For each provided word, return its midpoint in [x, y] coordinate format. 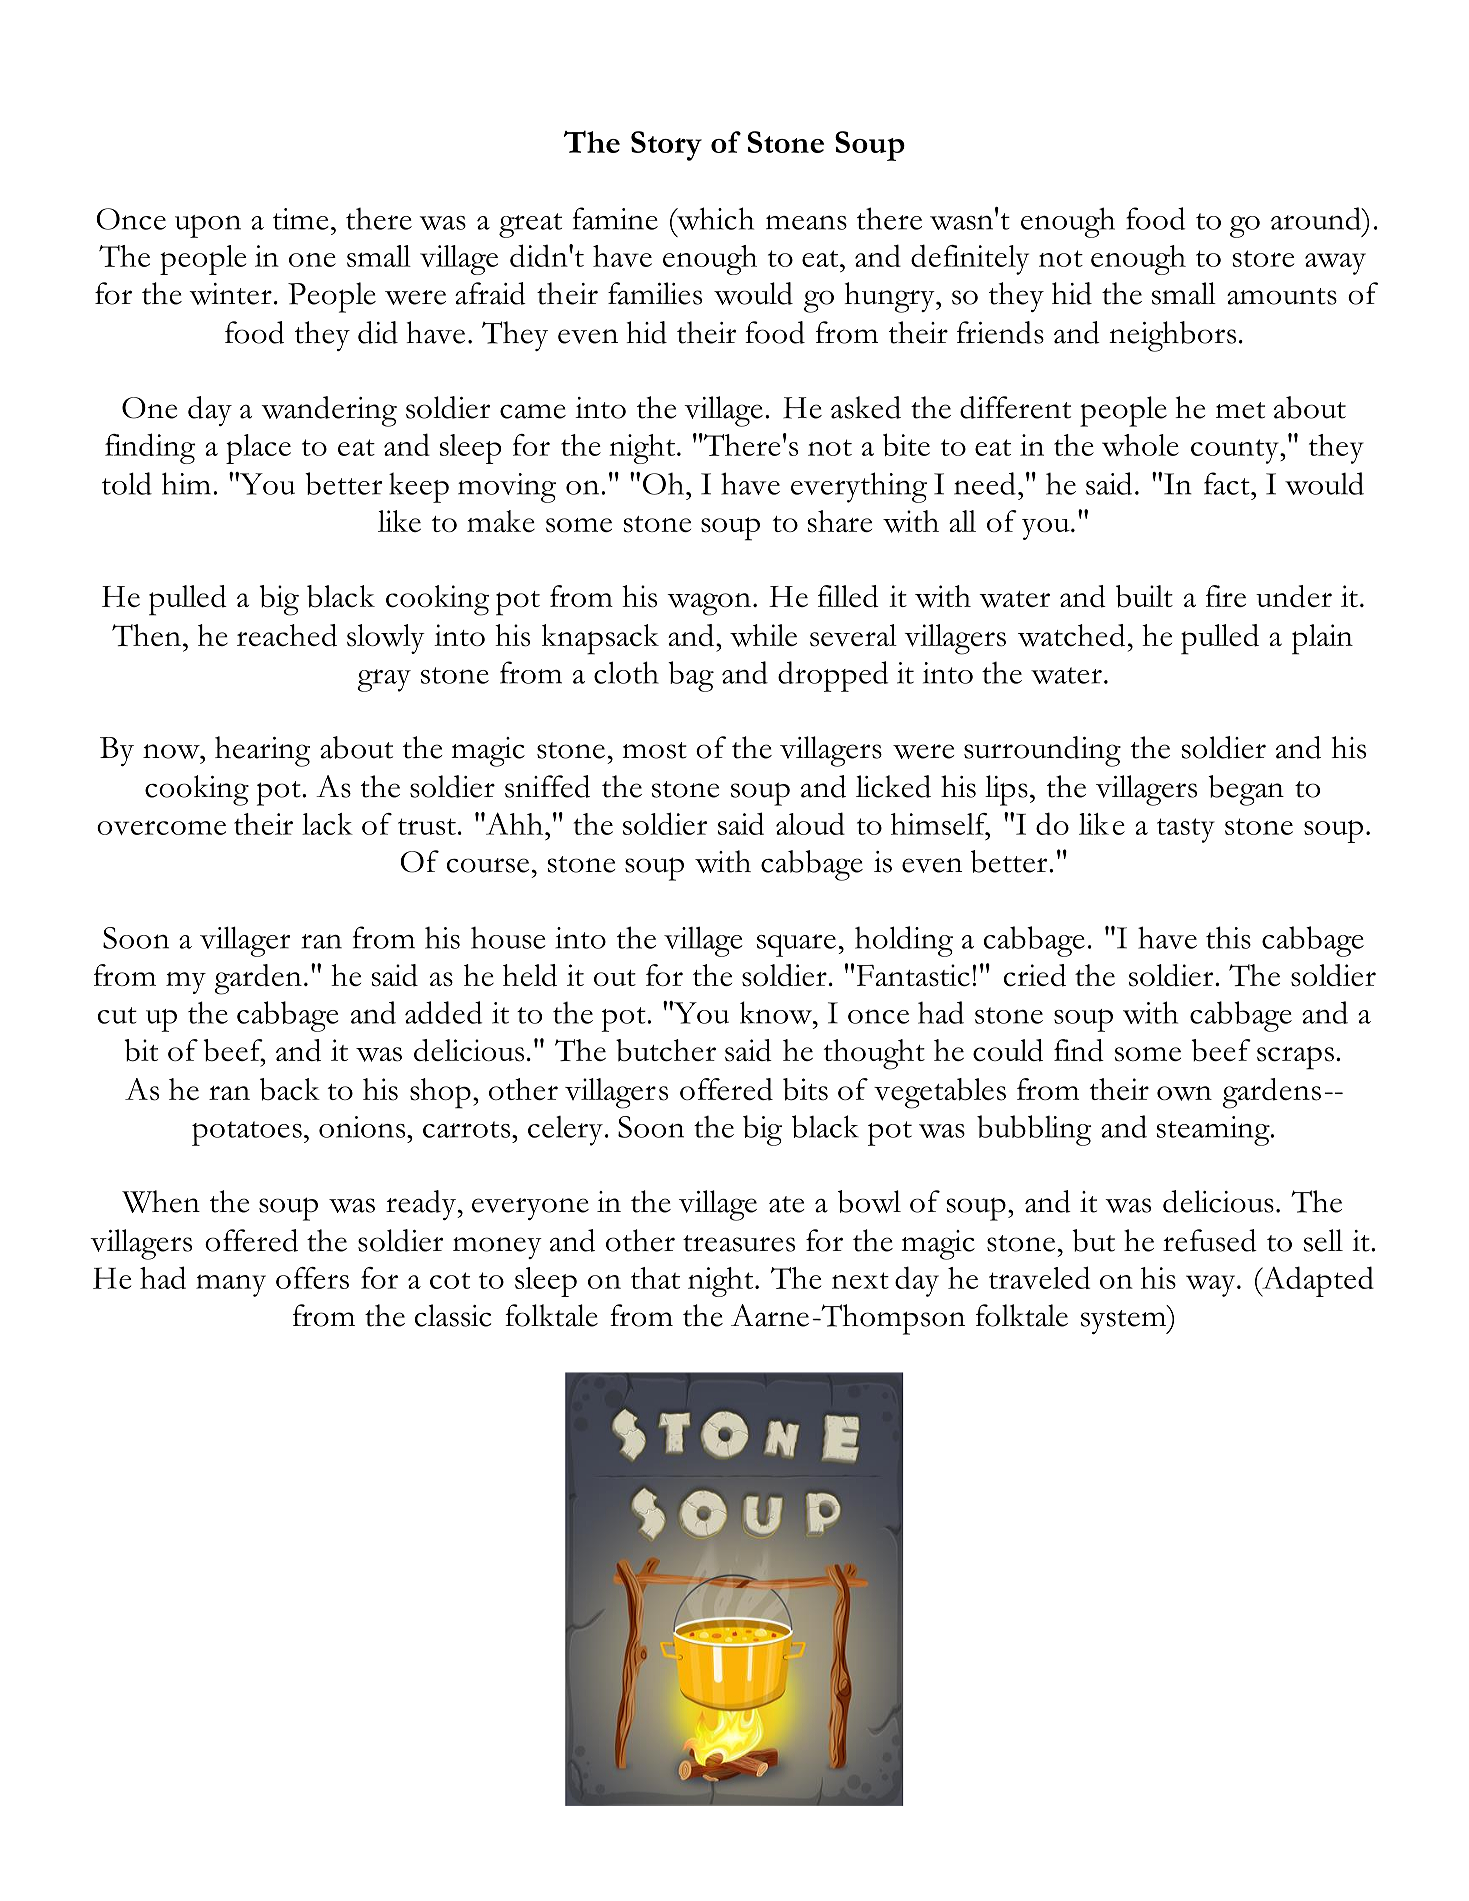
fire [1226, 596]
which [714, 218]
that [655, 1278]
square [796, 945]
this [1228, 937]
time [301, 219]
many [231, 1286]
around [1317, 218]
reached [287, 635]
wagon [709, 604]
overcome [161, 827]
